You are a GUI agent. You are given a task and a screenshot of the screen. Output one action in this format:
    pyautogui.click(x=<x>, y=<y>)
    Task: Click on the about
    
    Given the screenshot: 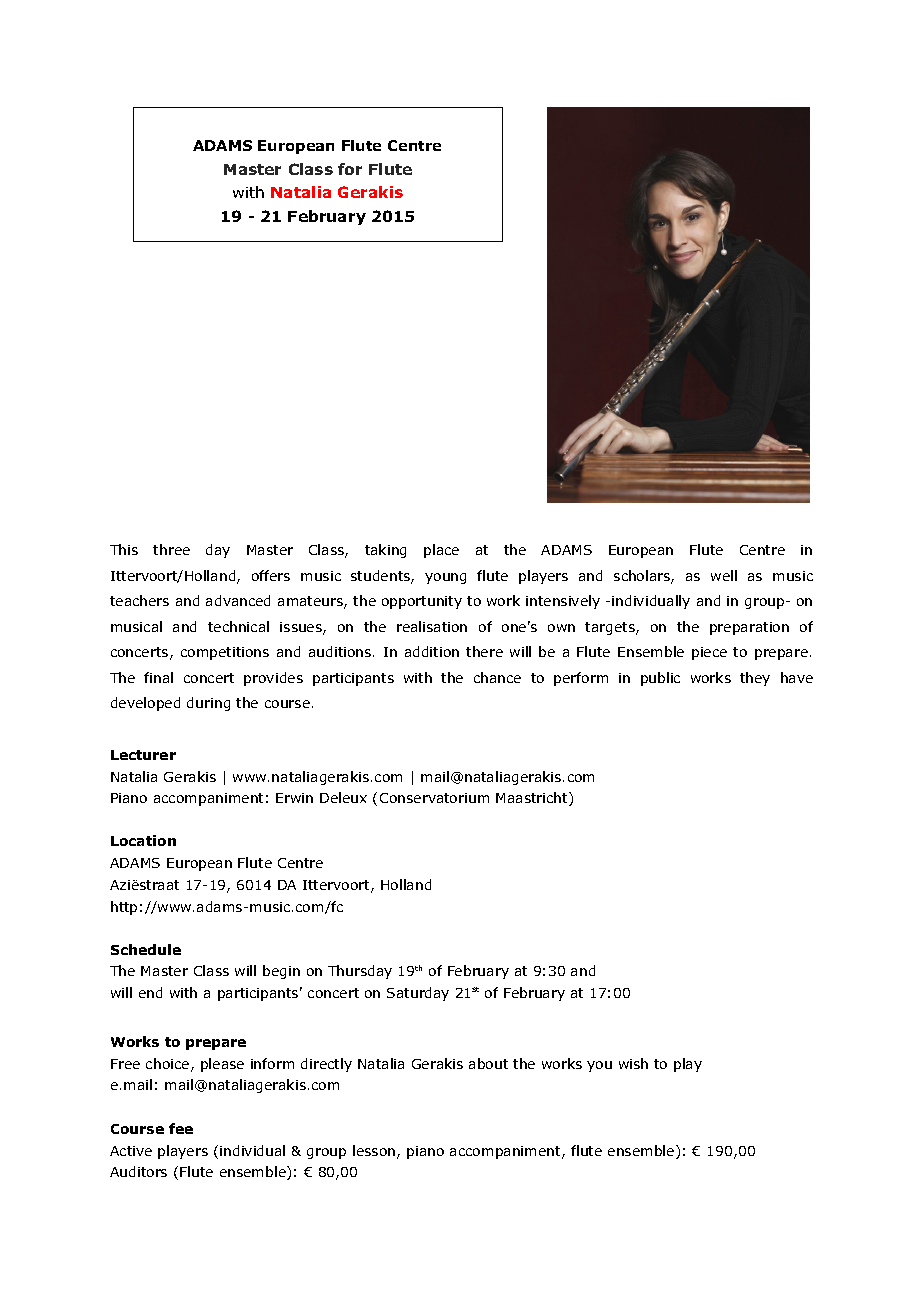 What is the action you would take?
    pyautogui.click(x=488, y=1063)
